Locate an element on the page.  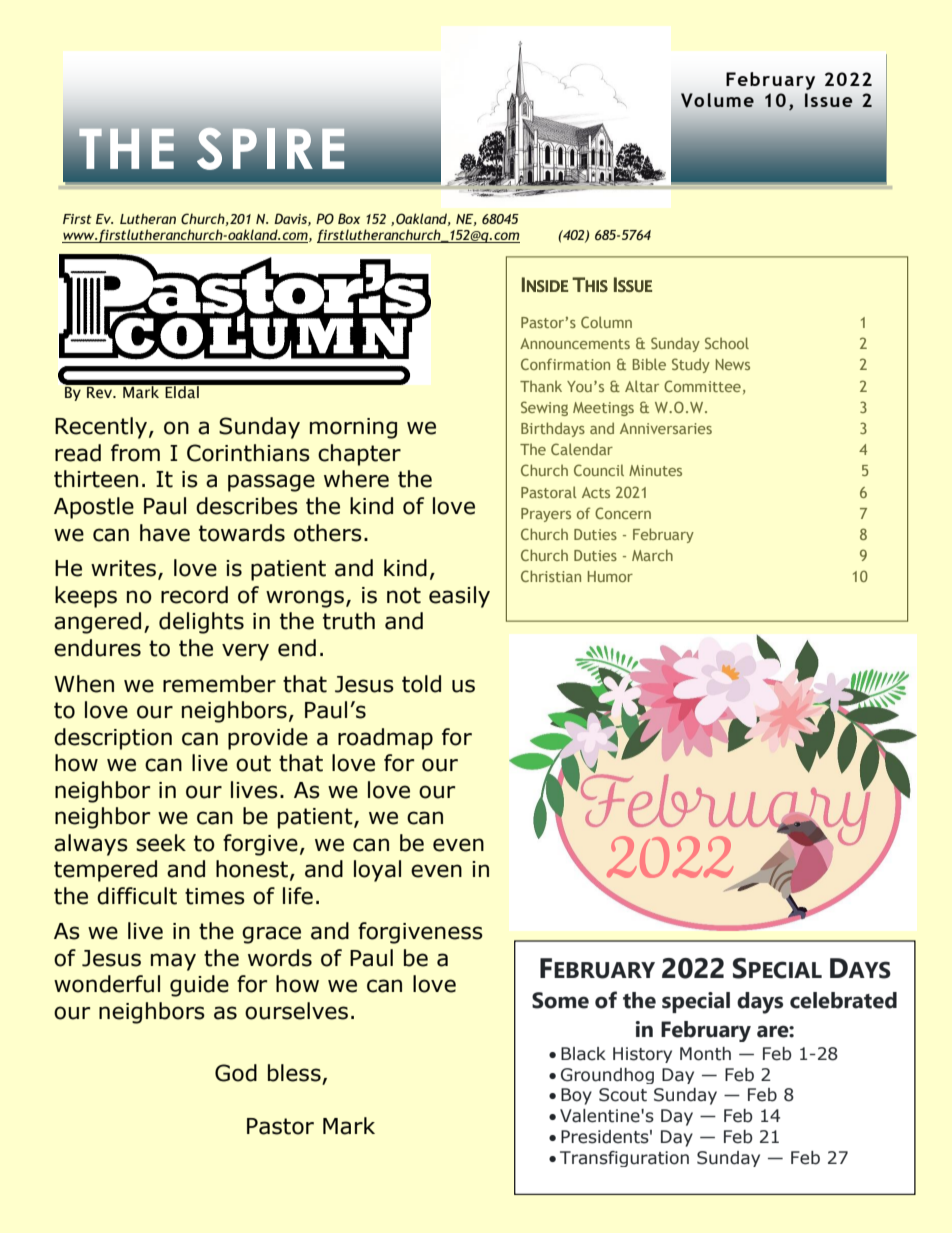
celebrated is located at coordinates (843, 1000).
